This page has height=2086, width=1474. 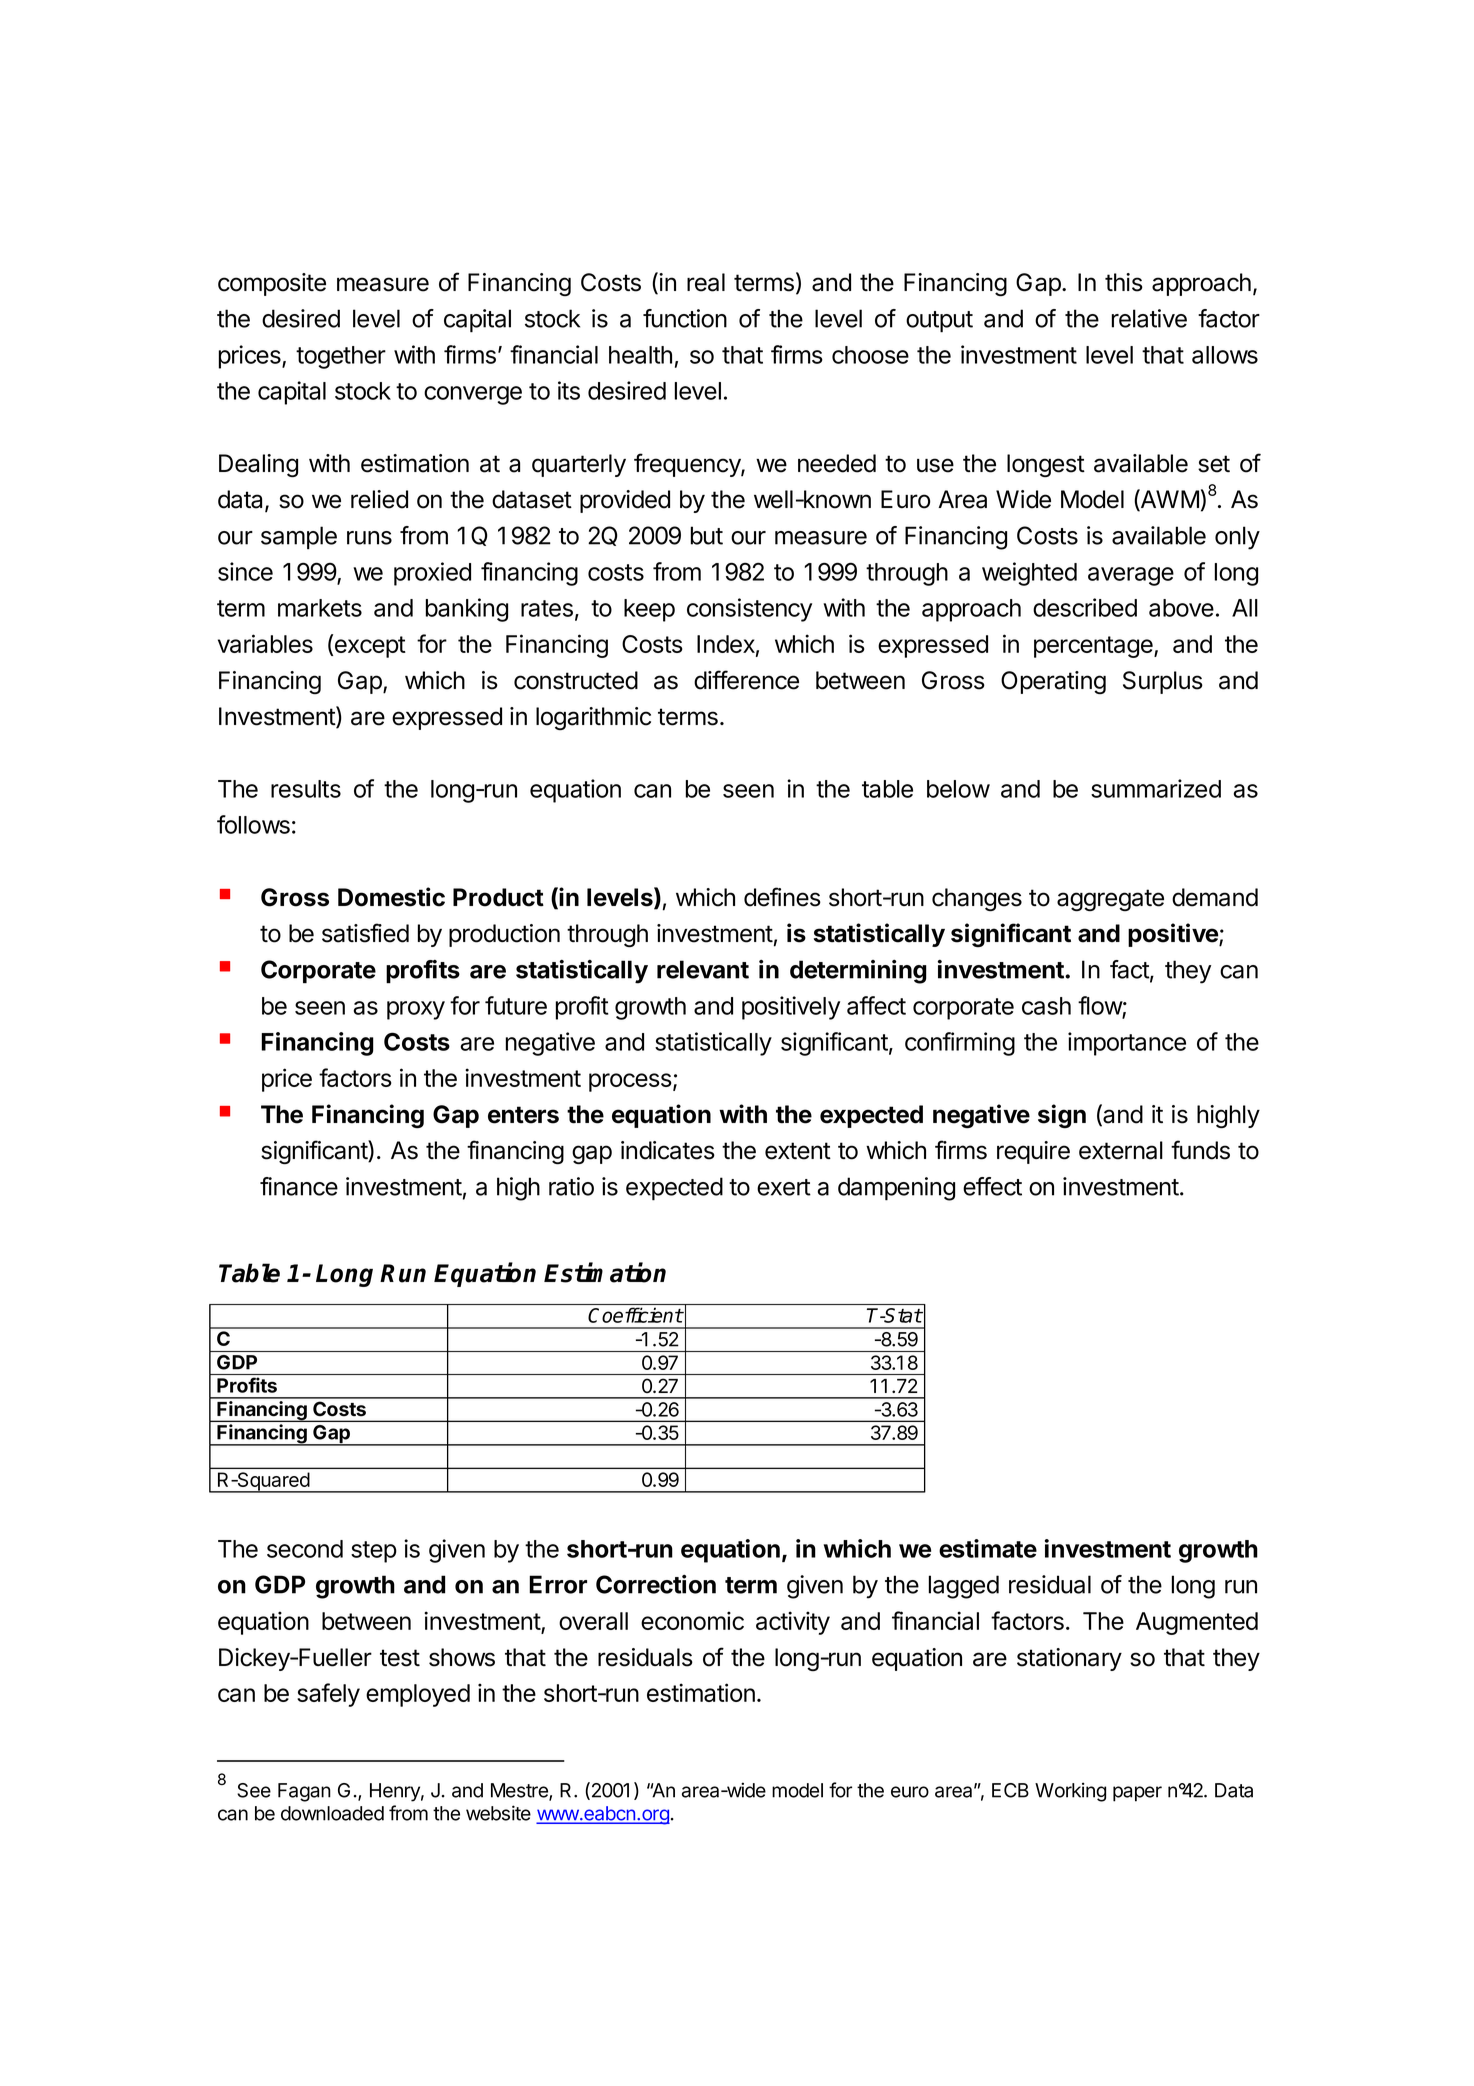 What do you see at coordinates (299, 1186) in the page?
I see `finance` at bounding box center [299, 1186].
